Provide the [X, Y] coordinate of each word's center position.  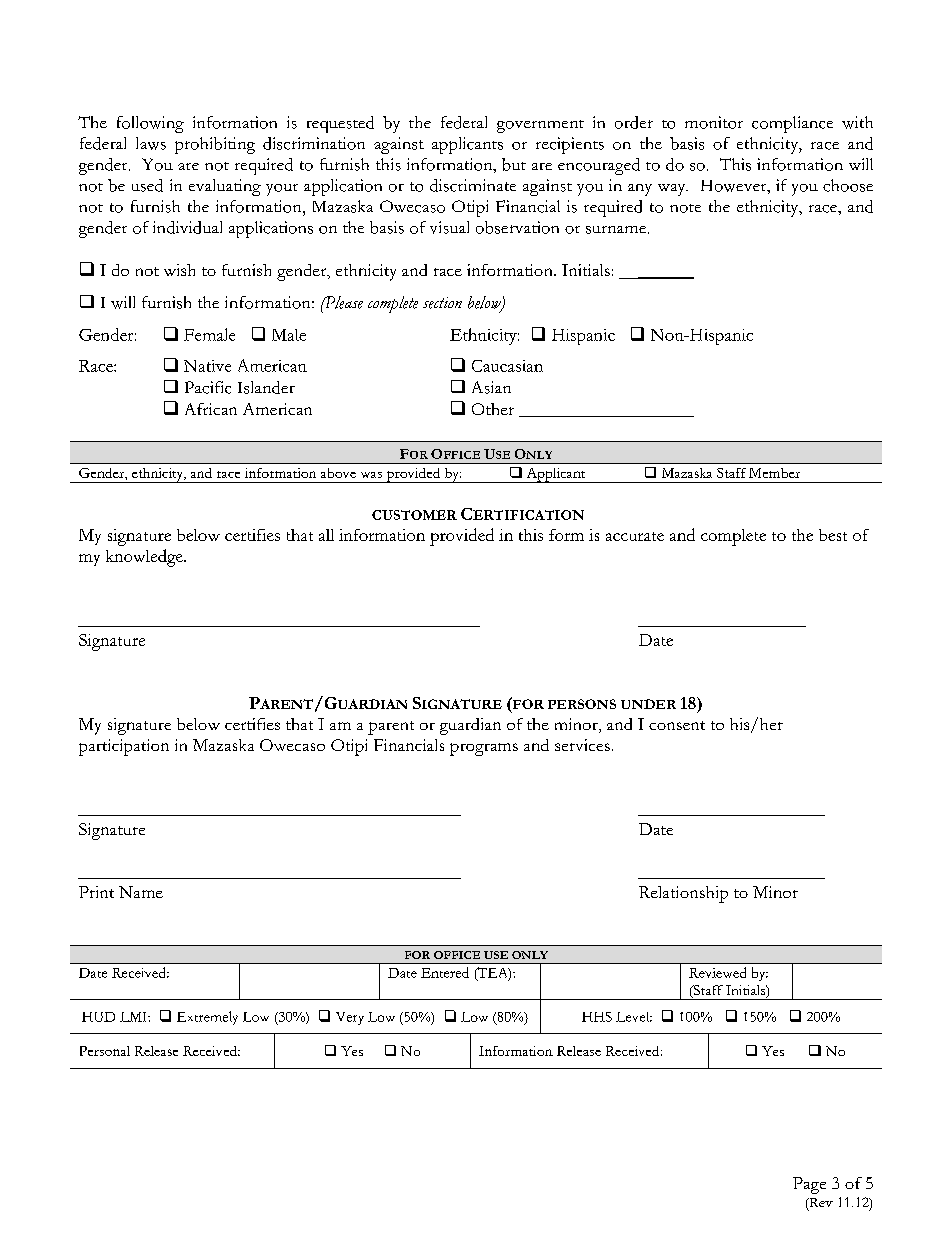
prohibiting [215, 145]
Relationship [683, 894]
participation [124, 747]
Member [774, 473]
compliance [792, 124]
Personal [105, 1051]
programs [484, 749]
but [514, 164]
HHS [597, 1017]
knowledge [145, 558]
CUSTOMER [414, 515]
